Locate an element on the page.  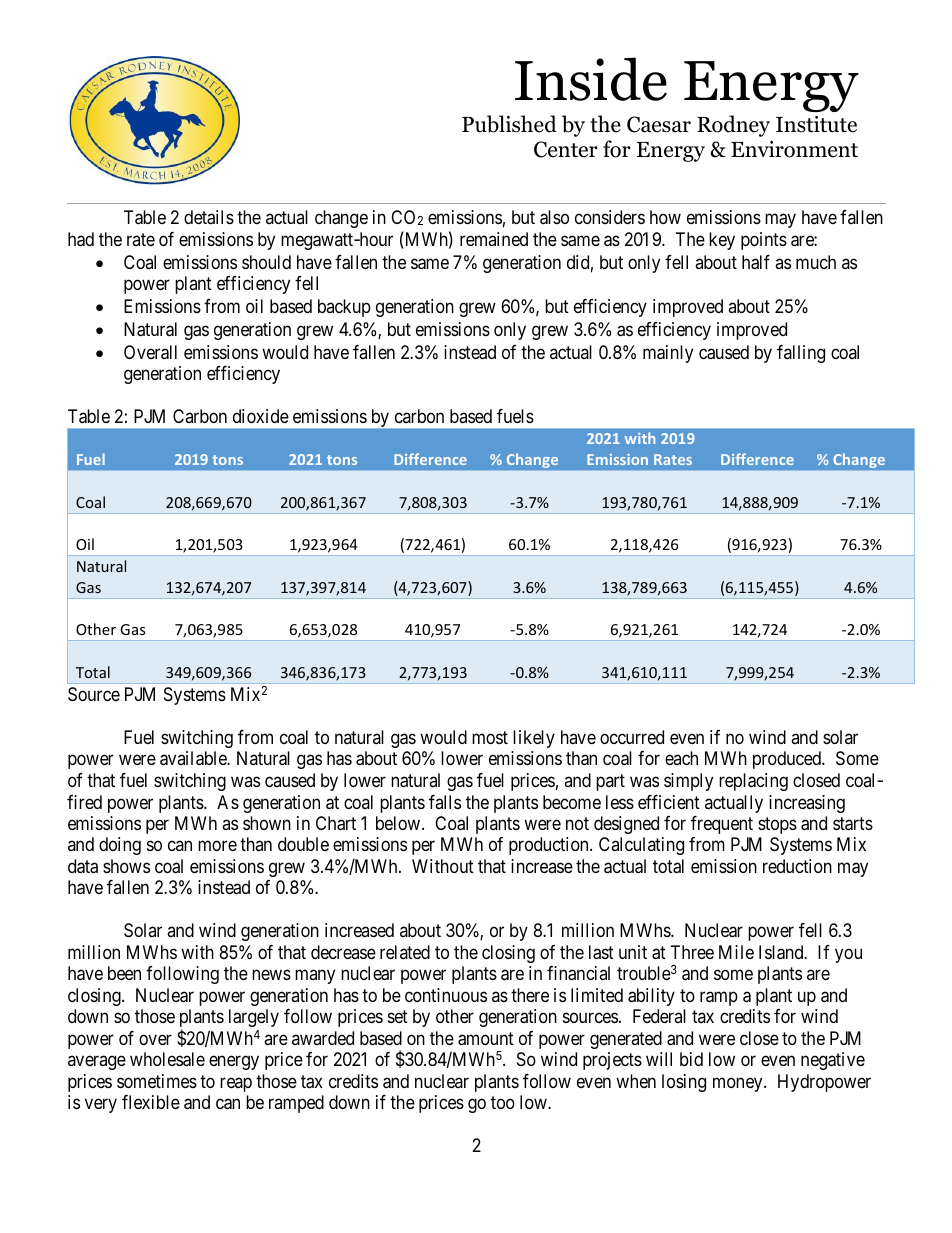
Published is located at coordinates (509, 124).
